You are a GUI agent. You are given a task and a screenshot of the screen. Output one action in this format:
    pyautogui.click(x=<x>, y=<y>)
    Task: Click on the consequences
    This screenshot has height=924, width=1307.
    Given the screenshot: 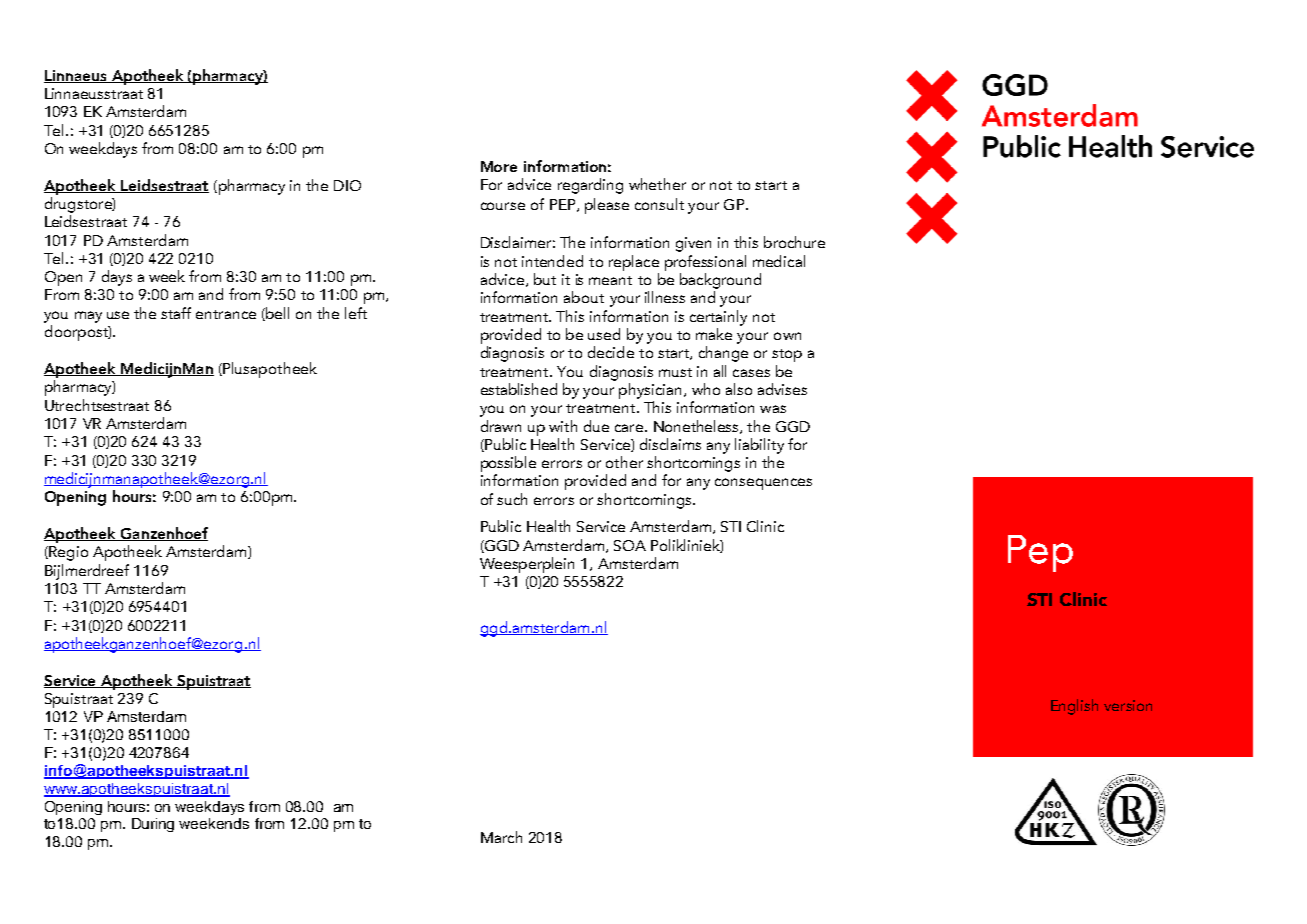 What is the action you would take?
    pyautogui.click(x=763, y=484)
